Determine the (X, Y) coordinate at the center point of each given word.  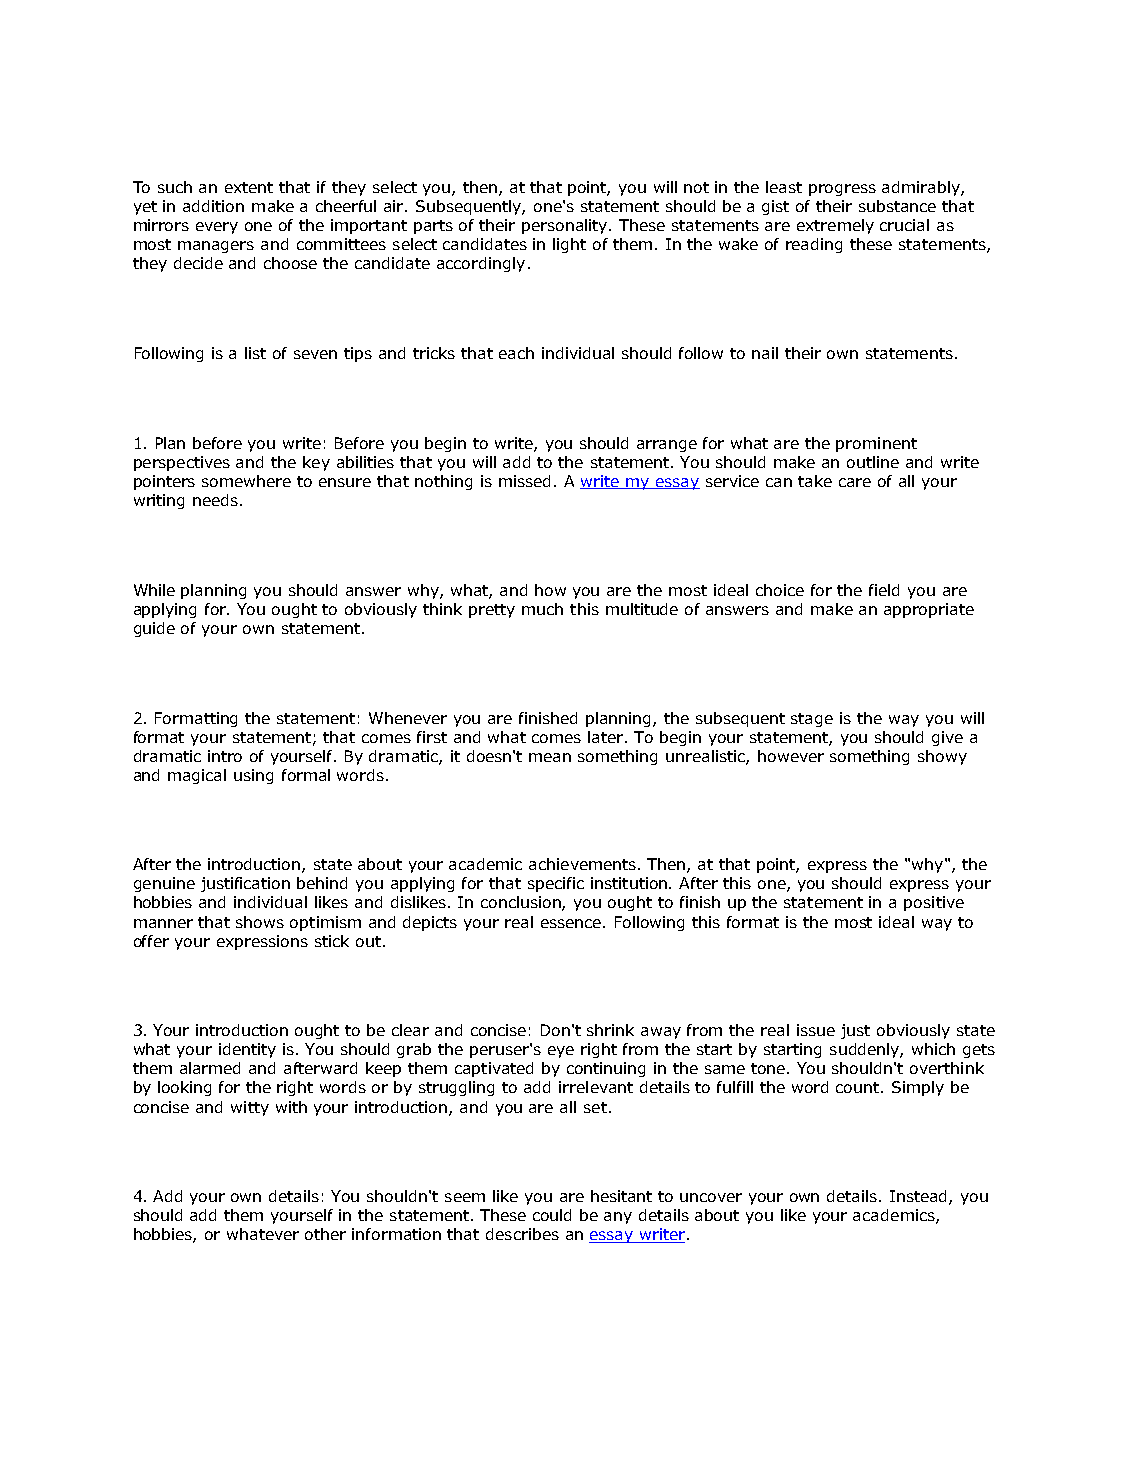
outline (873, 462)
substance (897, 206)
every (217, 228)
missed (524, 481)
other (325, 1234)
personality (566, 226)
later (607, 737)
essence (572, 923)
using (253, 776)
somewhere (246, 481)
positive (934, 903)
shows (260, 922)
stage (812, 720)
